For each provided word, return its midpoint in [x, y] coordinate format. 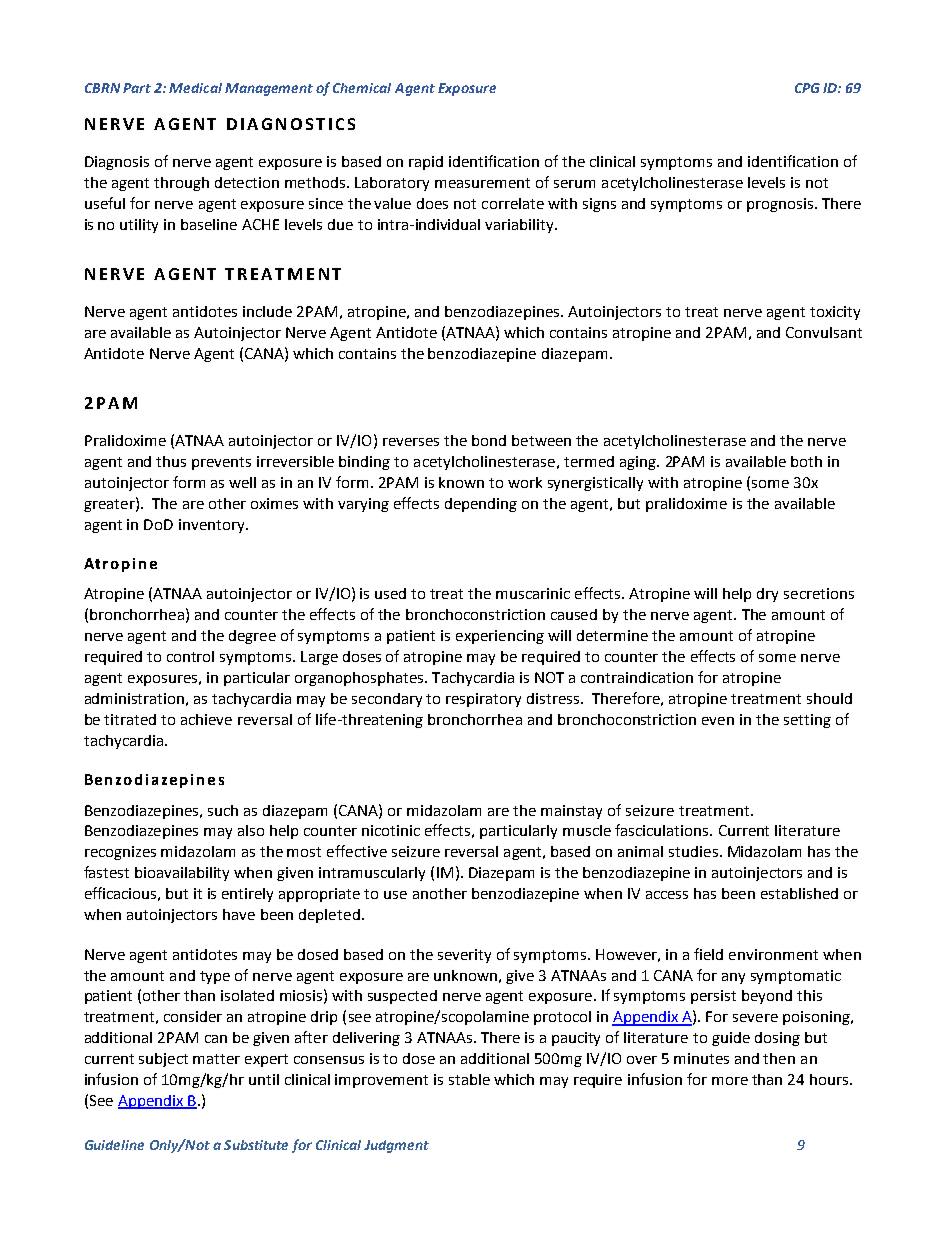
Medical [195, 88]
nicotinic [391, 830]
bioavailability [182, 874]
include [267, 311]
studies [693, 851]
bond [489, 440]
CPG [807, 88]
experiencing [500, 637]
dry [767, 595]
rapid [426, 163]
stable [469, 1079]
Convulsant [824, 332]
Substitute [256, 1145]
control [190, 656]
